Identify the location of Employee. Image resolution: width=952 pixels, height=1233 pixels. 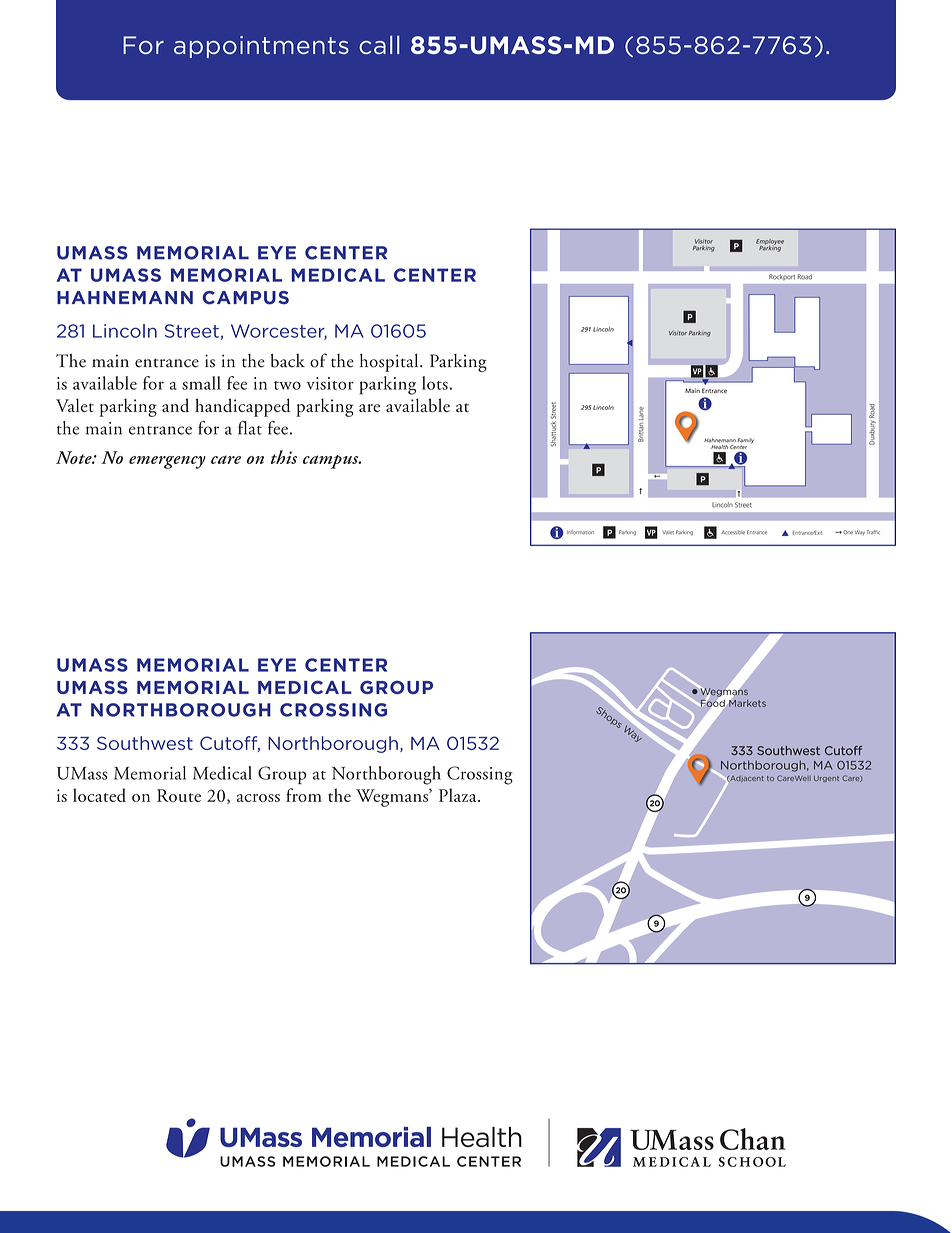
(770, 243).
